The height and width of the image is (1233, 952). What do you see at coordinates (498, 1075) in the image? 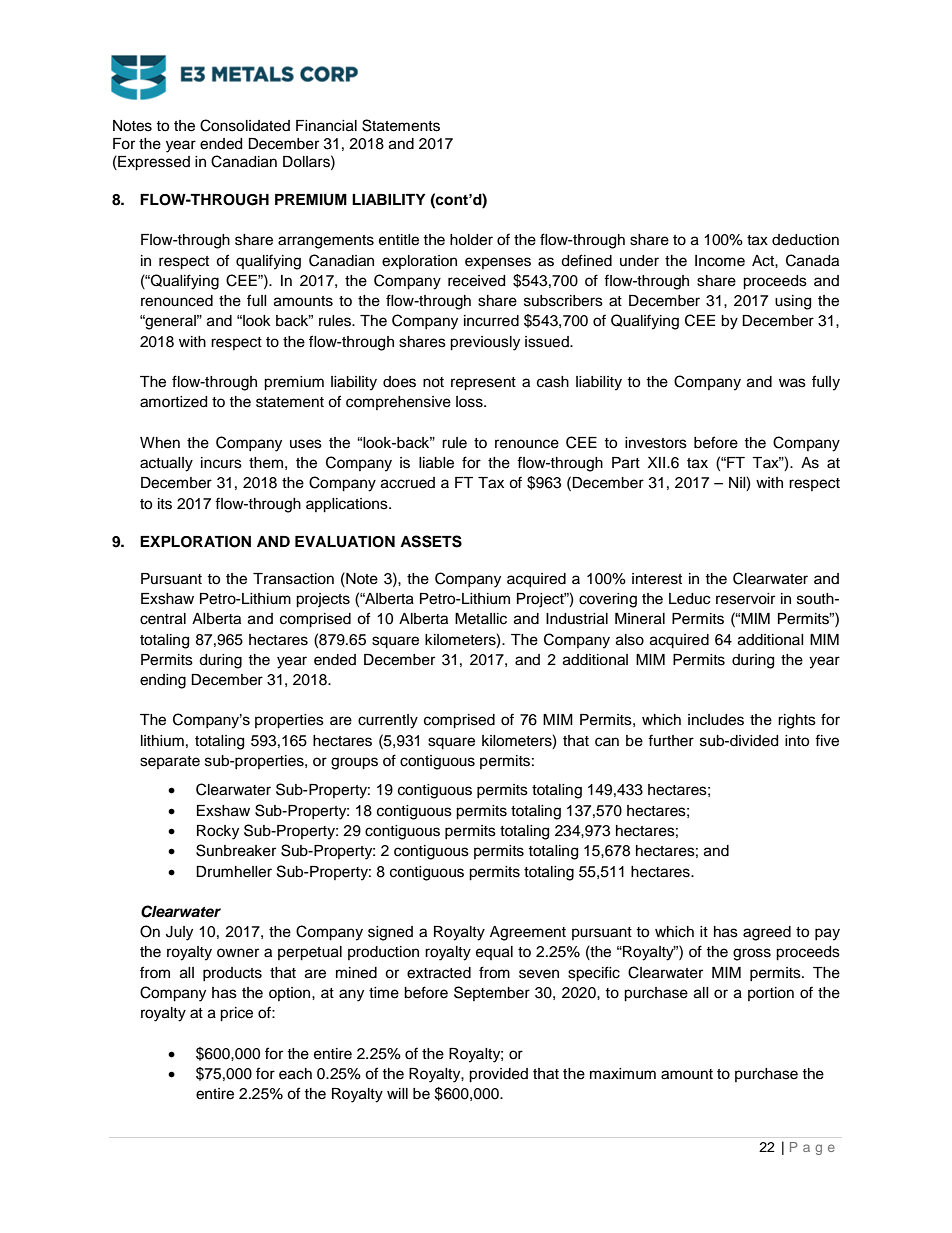
I see `provided` at bounding box center [498, 1075].
